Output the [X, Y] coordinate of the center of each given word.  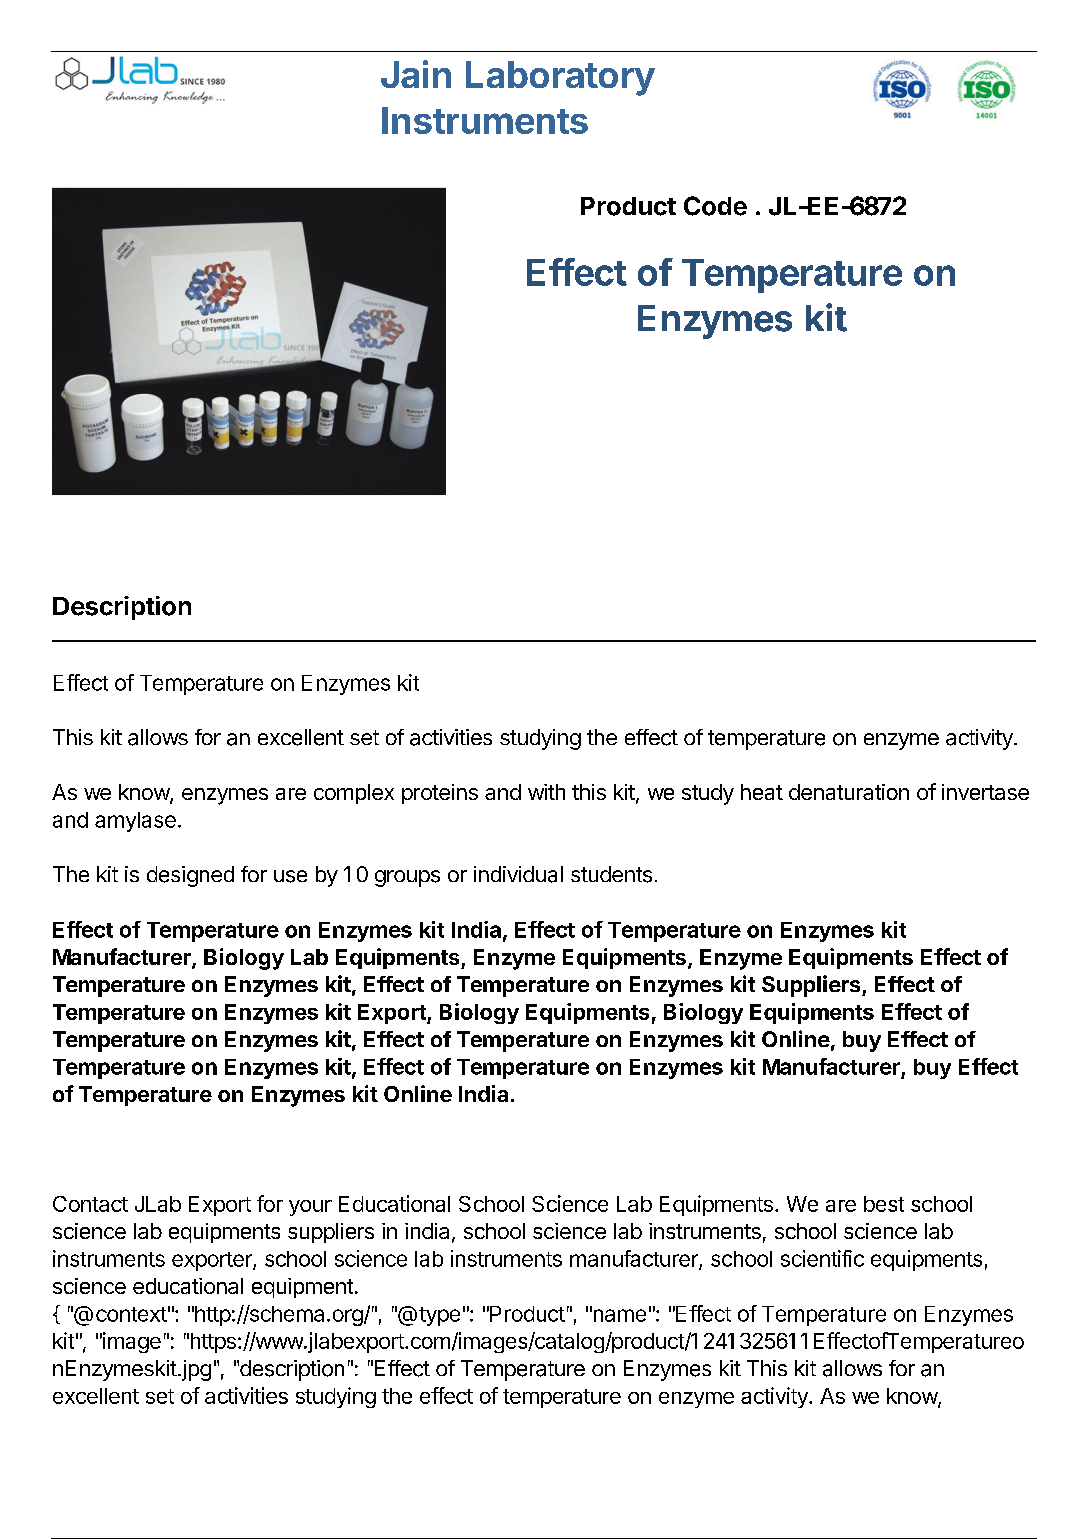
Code [715, 206]
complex [354, 794]
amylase [135, 822]
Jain [416, 74]
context [131, 1314]
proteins [440, 794]
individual [518, 874]
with [546, 792]
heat [762, 792]
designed [190, 876]
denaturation [849, 792]
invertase [985, 792]
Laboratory [560, 78]
